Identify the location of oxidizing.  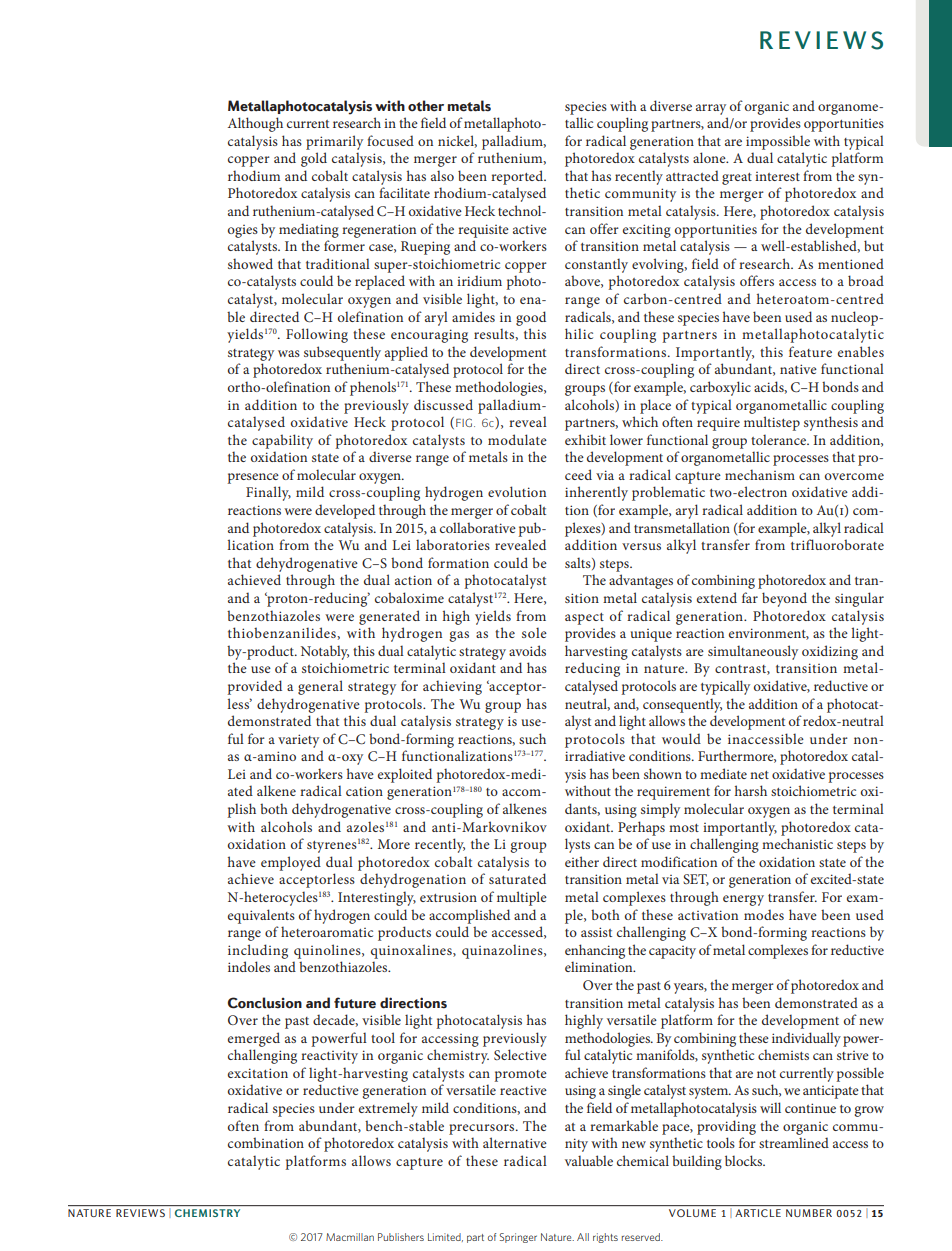
(830, 652).
